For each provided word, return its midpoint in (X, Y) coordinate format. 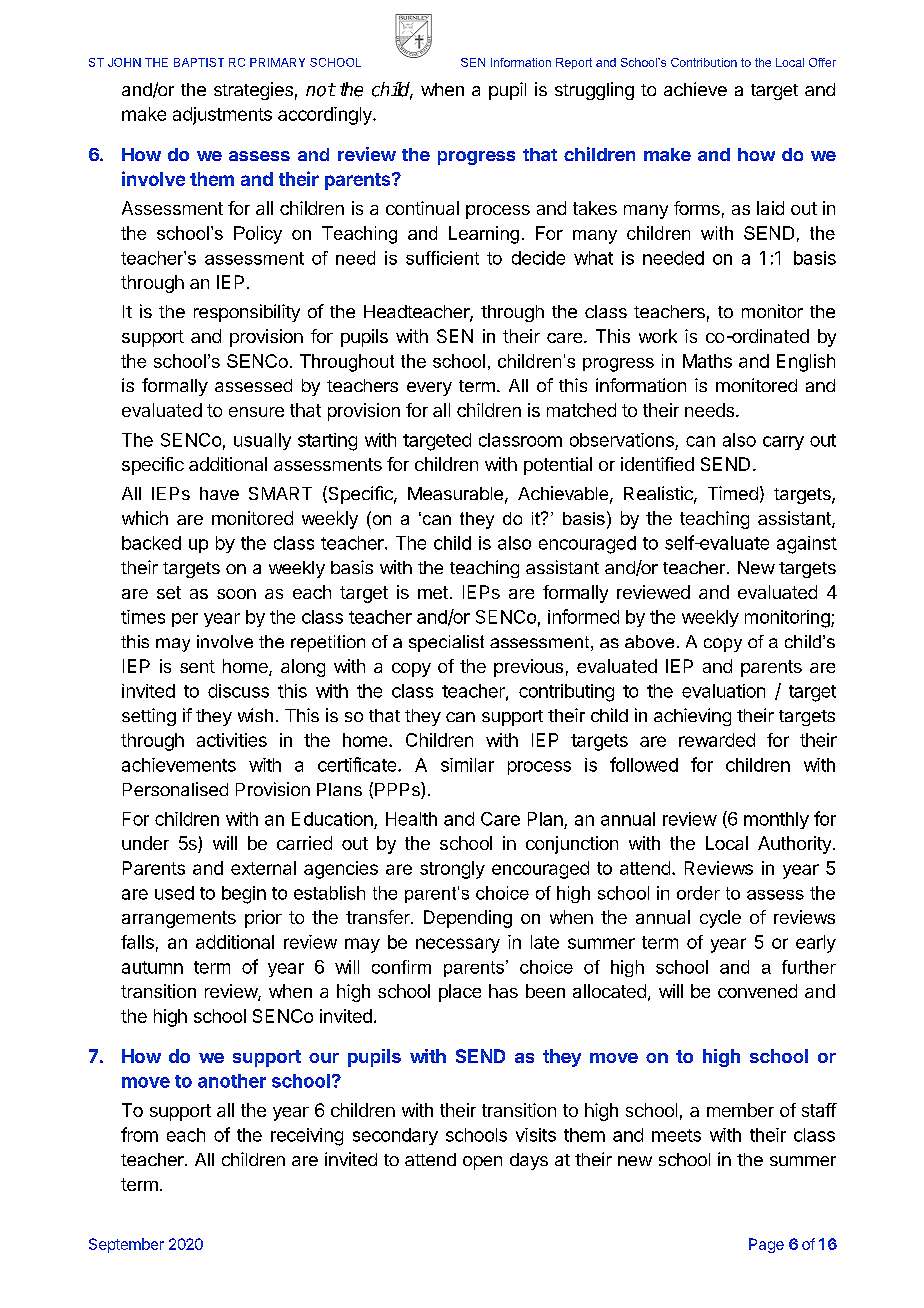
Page (766, 1245)
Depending (468, 919)
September (126, 1245)
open (482, 1163)
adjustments (222, 116)
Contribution (704, 62)
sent (197, 666)
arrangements (179, 919)
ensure (256, 412)
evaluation (723, 691)
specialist (446, 643)
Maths (707, 361)
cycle (720, 919)
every (429, 389)
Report (574, 63)
